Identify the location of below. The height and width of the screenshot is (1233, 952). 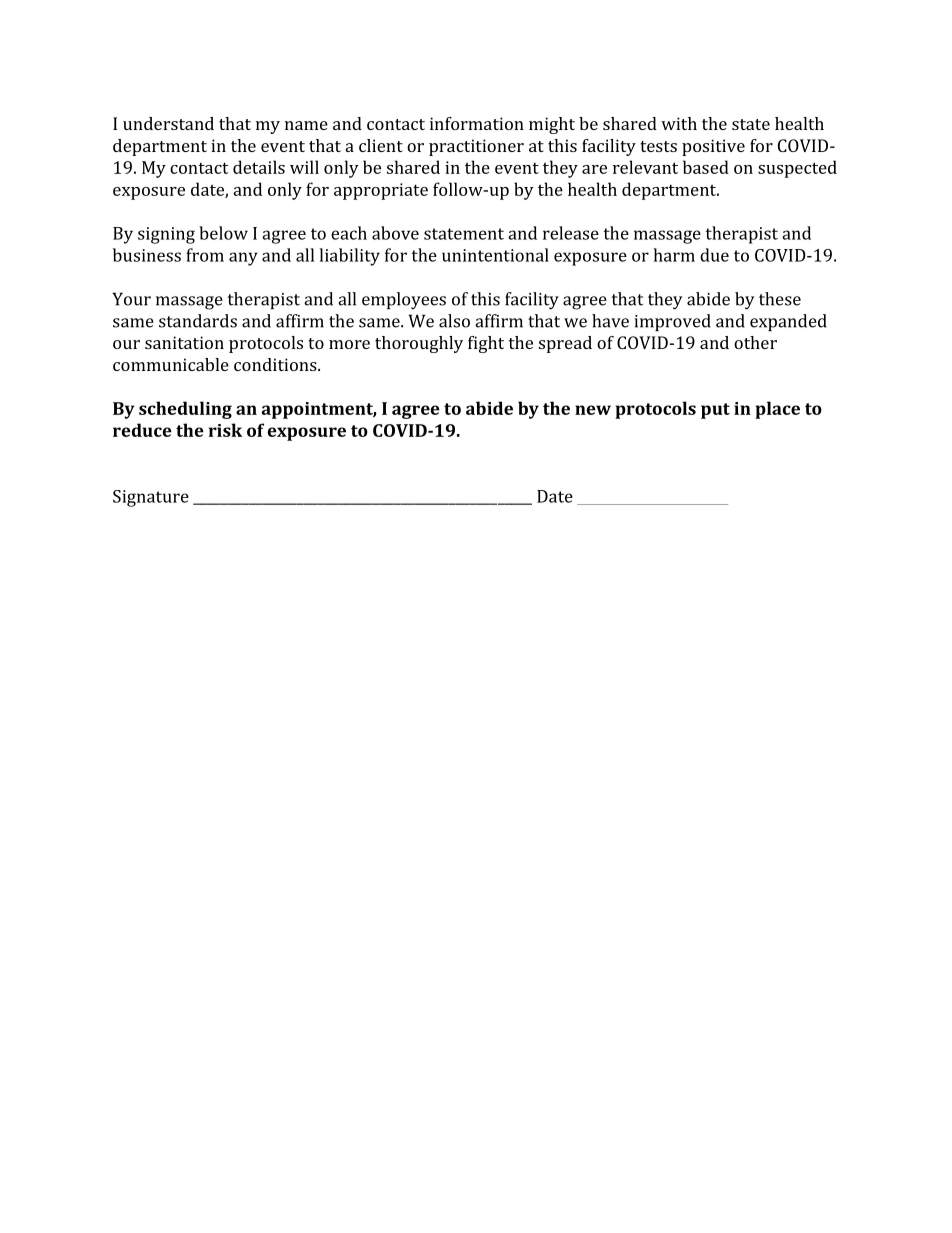
(223, 233).
